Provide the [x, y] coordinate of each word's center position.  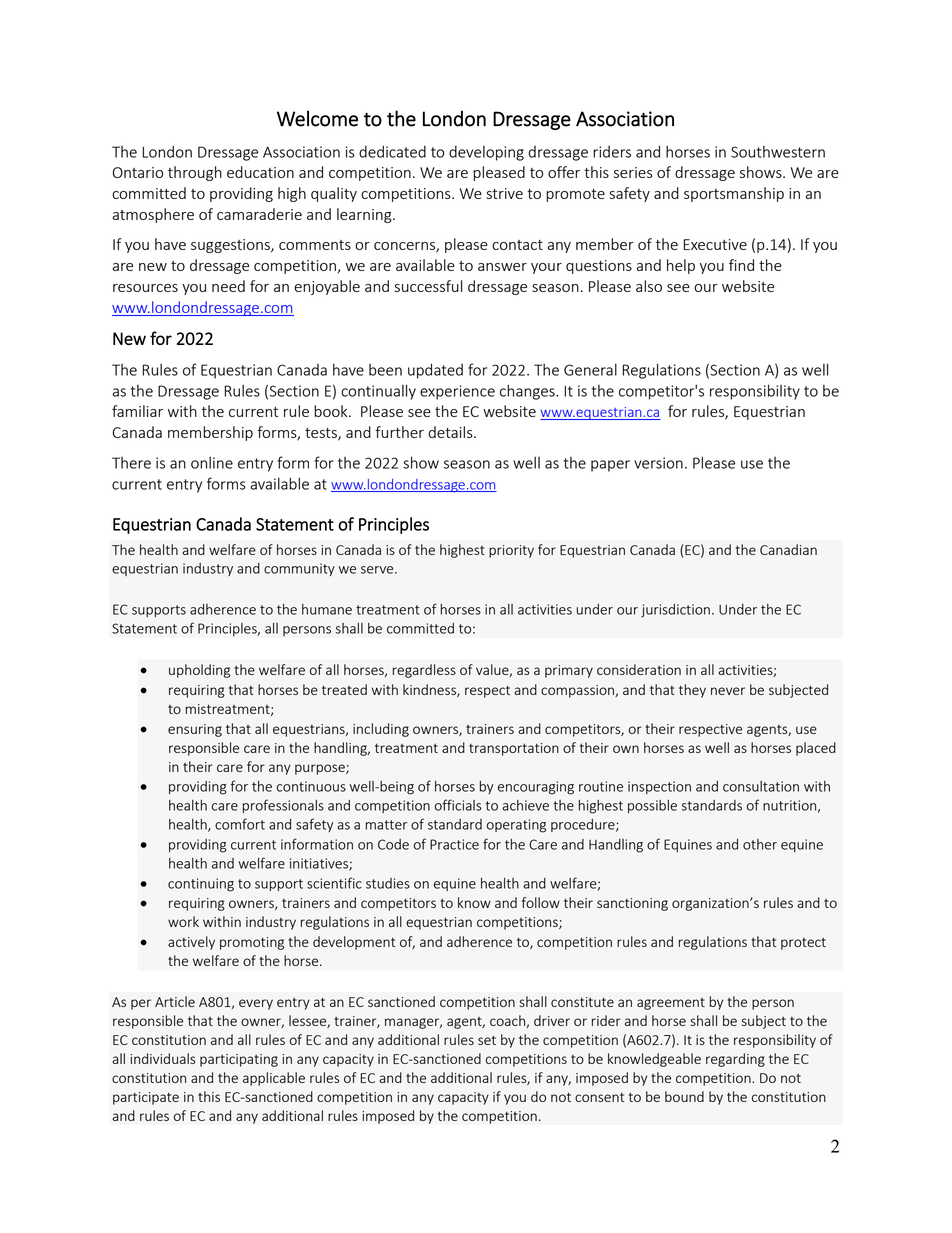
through [195, 173]
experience [457, 392]
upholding [199, 671]
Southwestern [778, 152]
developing [486, 153]
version [658, 463]
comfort [240, 824]
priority [511, 551]
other [760, 844]
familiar [137, 411]
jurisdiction [675, 611]
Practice [454, 844]
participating [239, 1060]
